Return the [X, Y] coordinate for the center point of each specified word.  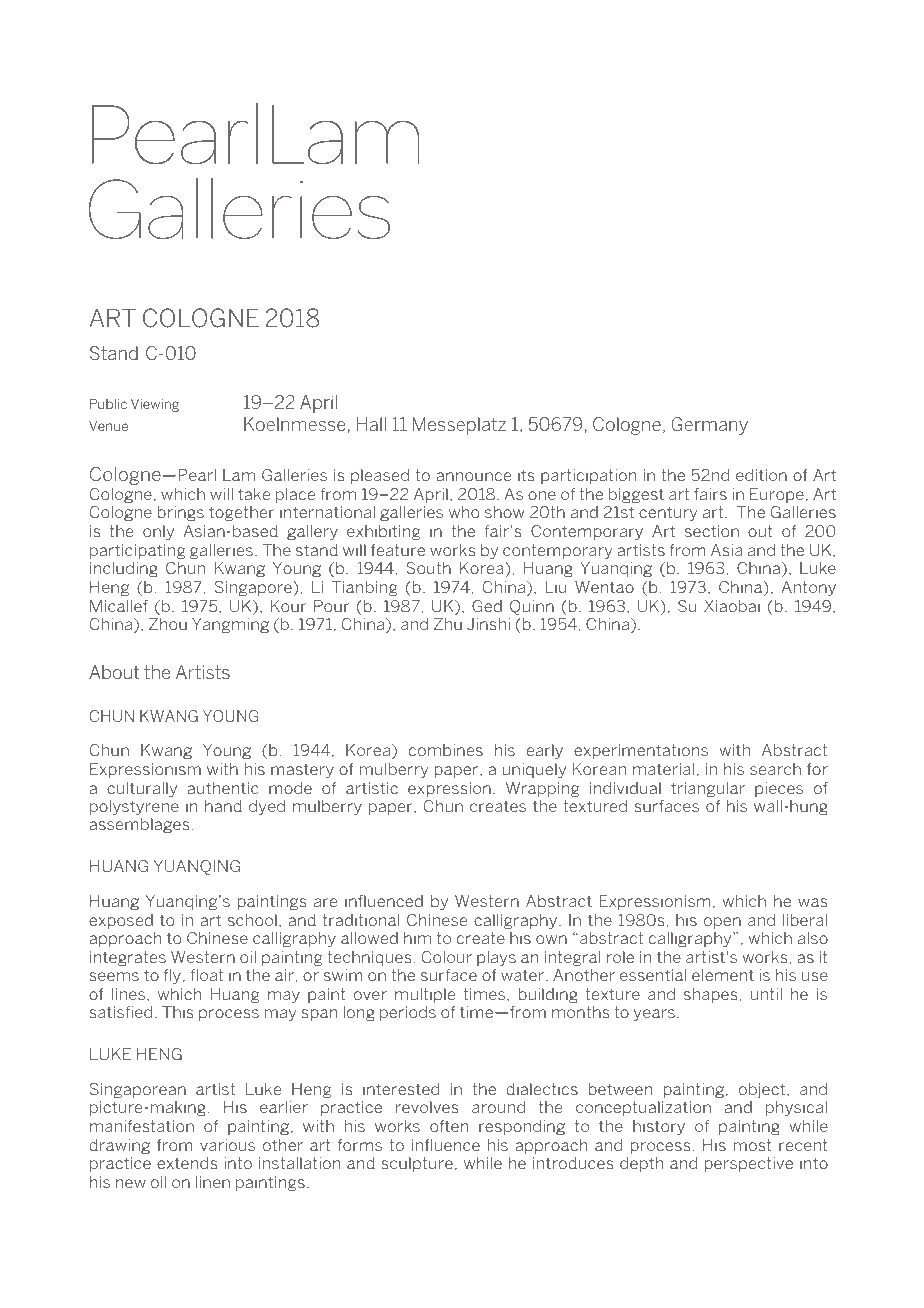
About [114, 672]
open [722, 923]
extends [187, 1163]
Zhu [448, 624]
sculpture [417, 1164]
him [417, 938]
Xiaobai [732, 606]
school [252, 920]
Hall [371, 424]
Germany [709, 426]
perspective [749, 1164]
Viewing [155, 405]
